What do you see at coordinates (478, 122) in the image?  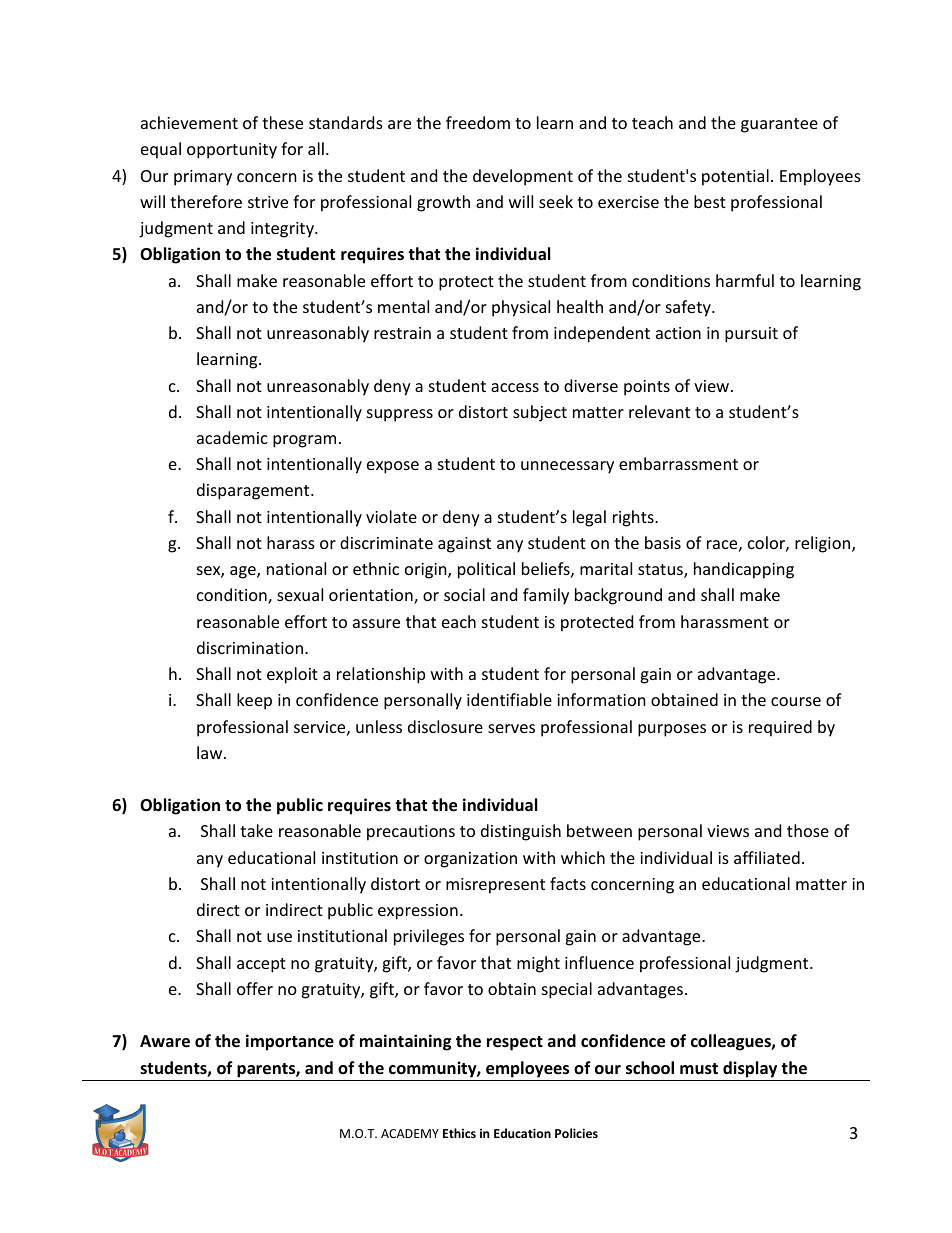 I see `freedom` at bounding box center [478, 122].
